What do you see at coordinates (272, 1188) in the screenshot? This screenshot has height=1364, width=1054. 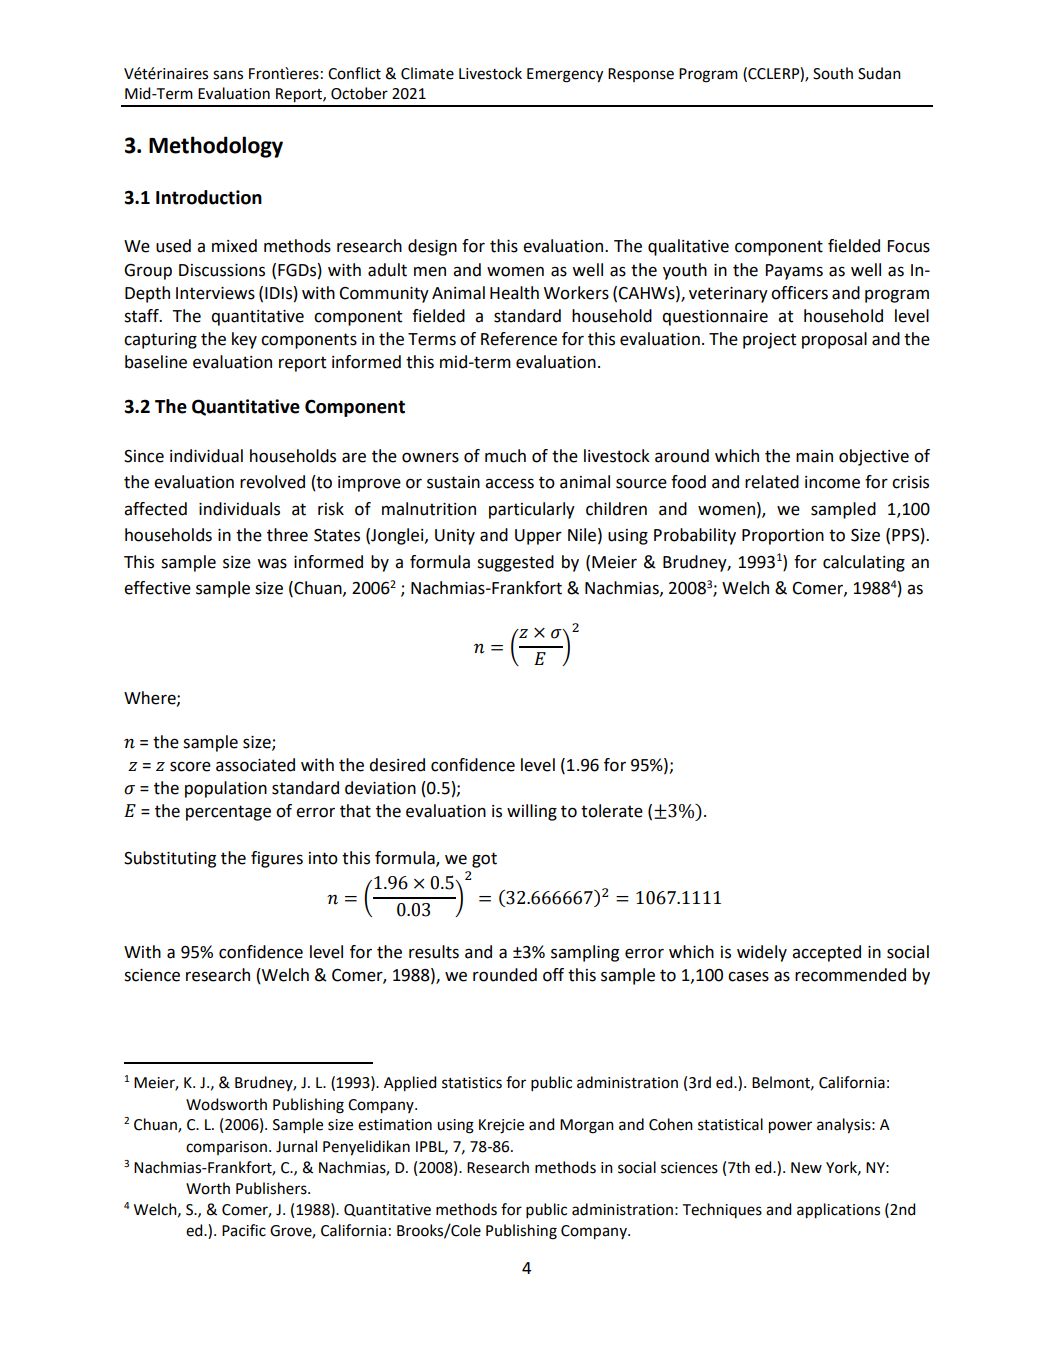 I see `Publishers` at bounding box center [272, 1188].
